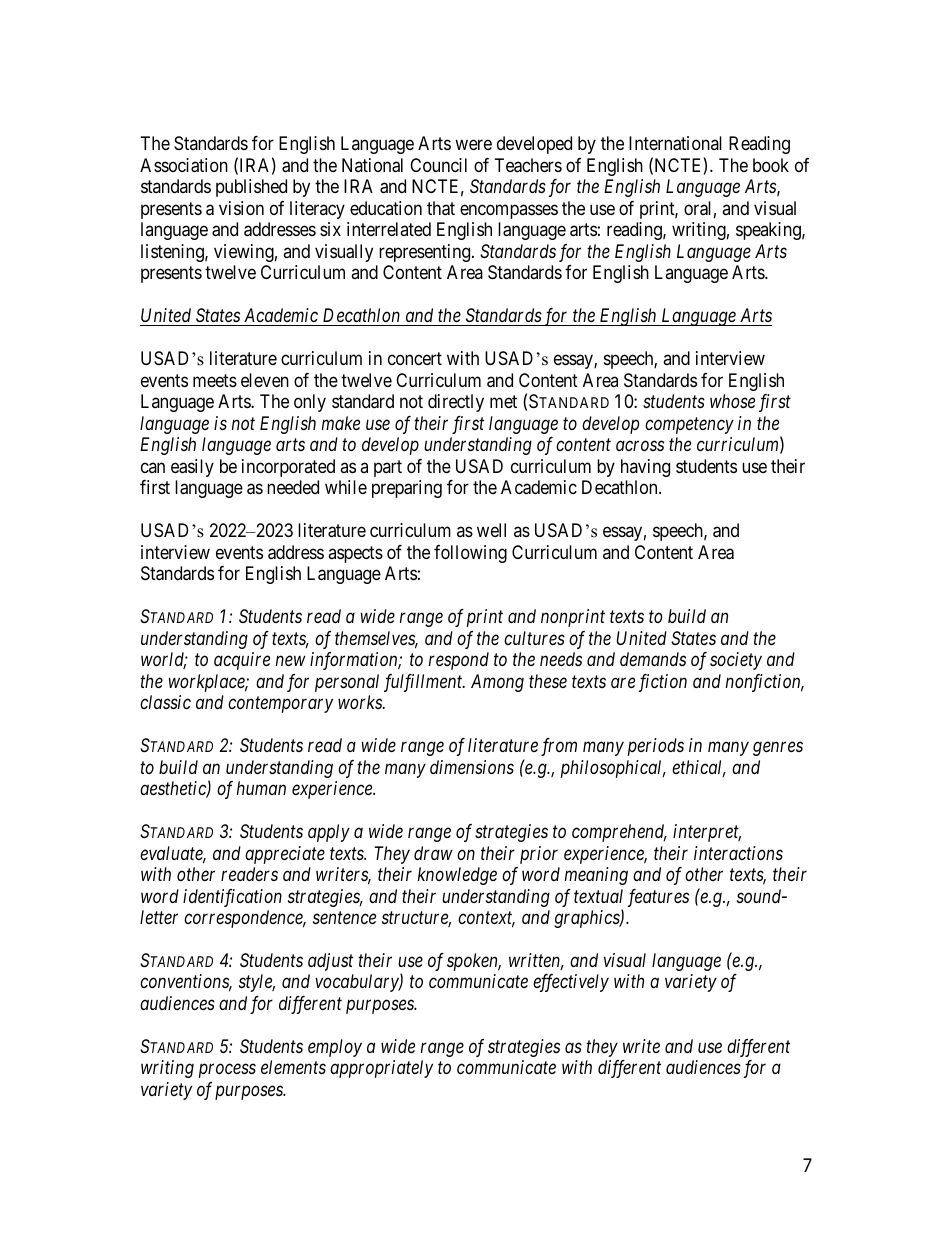 The image size is (952, 1233). I want to click on preparing, so click(407, 489).
